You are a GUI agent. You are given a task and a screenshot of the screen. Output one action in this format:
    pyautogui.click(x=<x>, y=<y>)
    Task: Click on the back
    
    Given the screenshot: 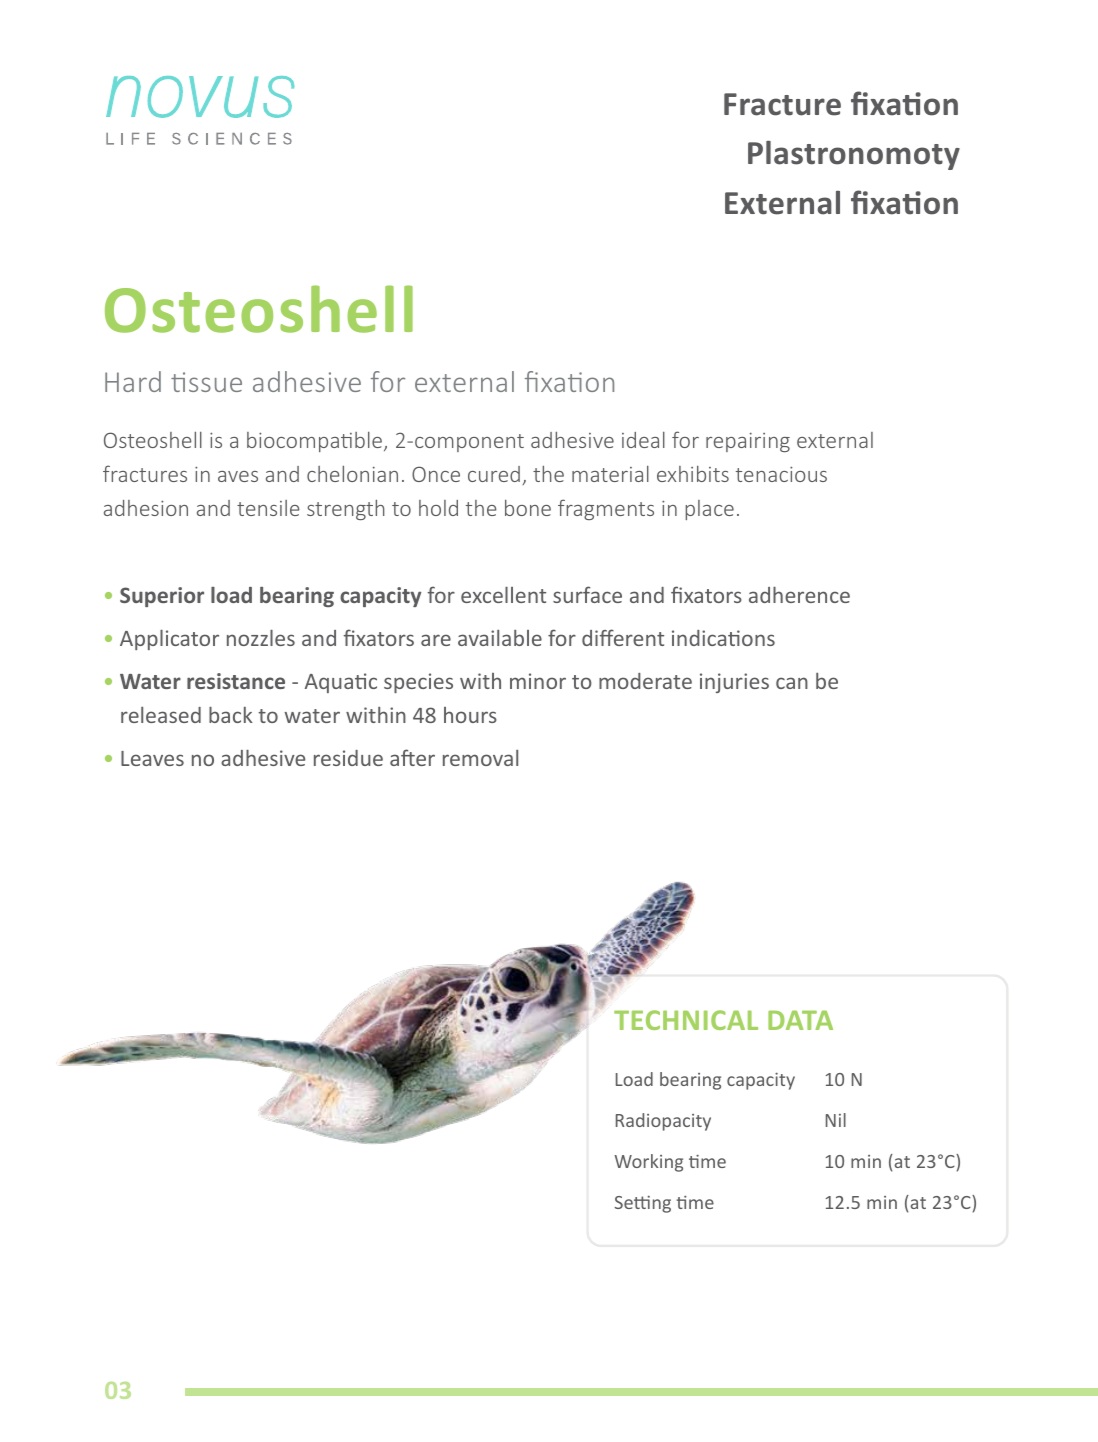 What is the action you would take?
    pyautogui.click(x=231, y=714)
